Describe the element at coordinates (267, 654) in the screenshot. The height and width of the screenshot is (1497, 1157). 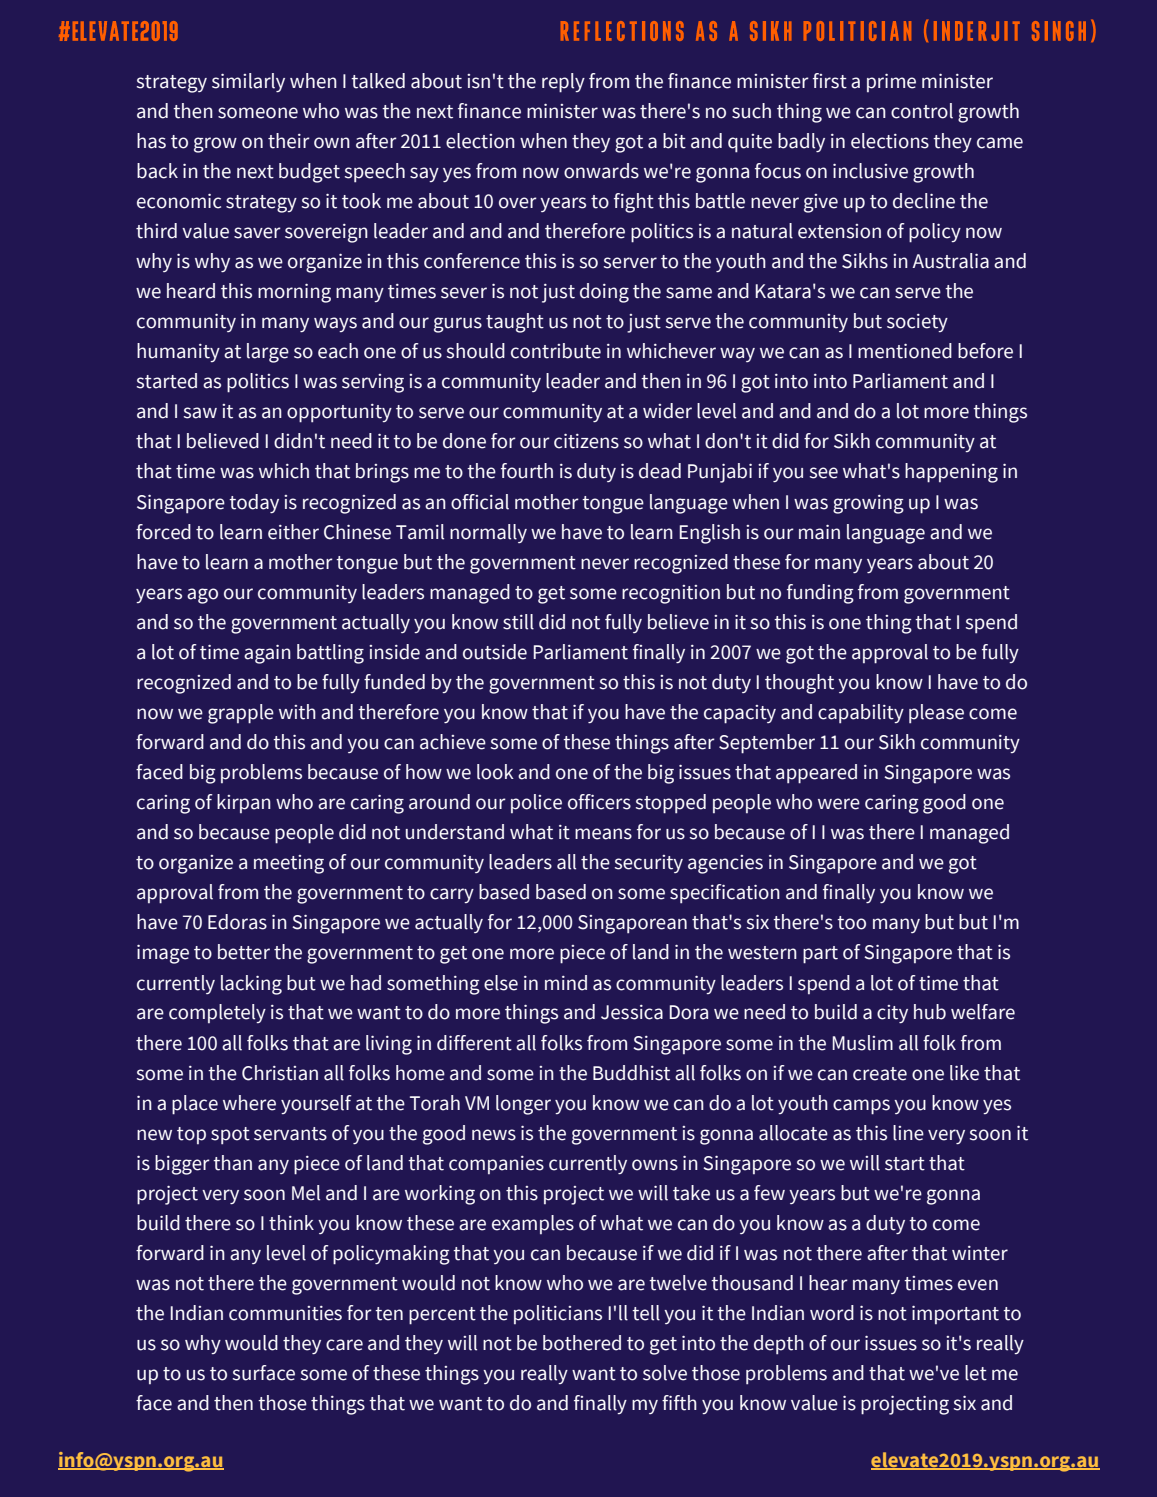
I see `again` at that location.
